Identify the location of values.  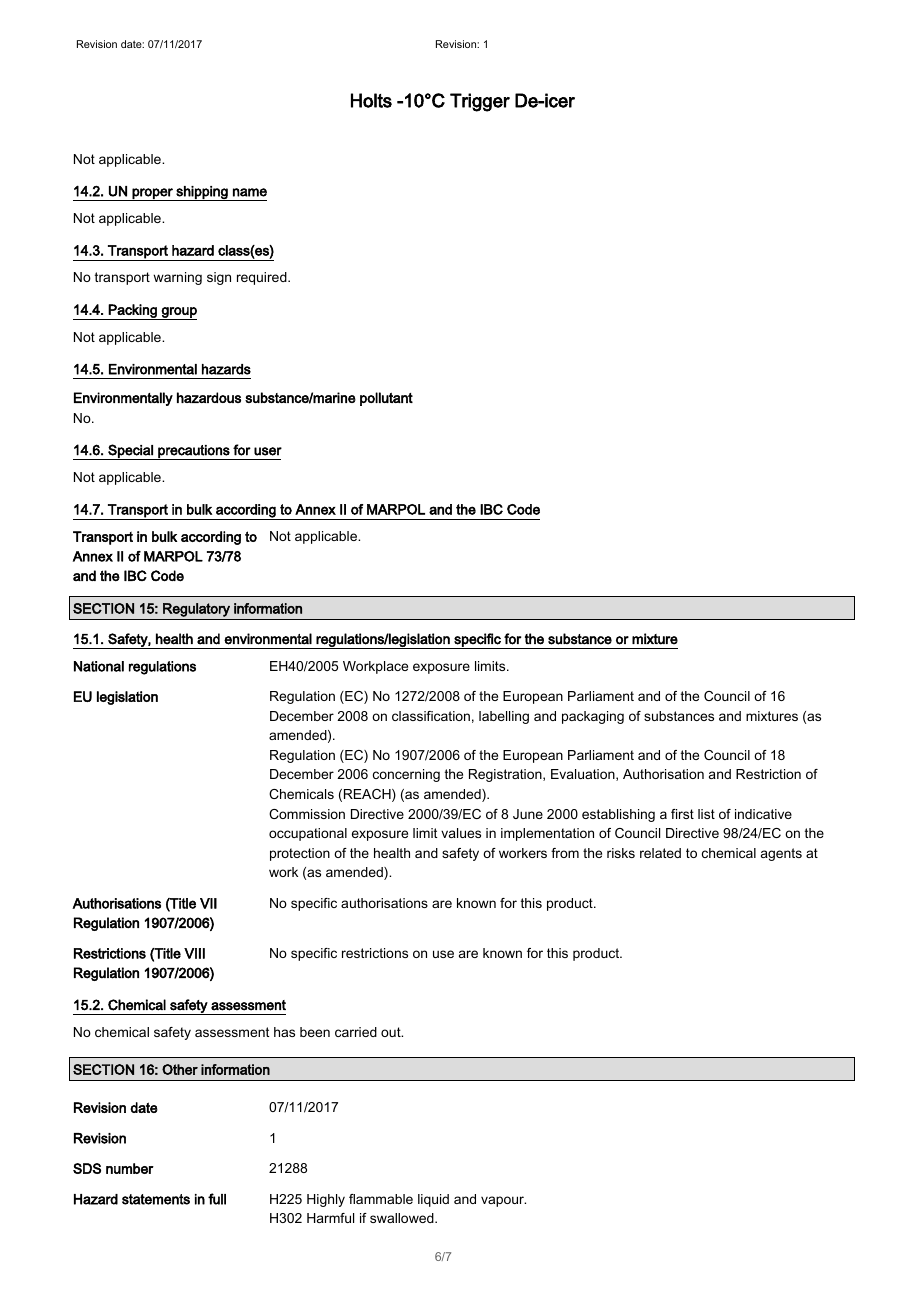
(461, 833).
